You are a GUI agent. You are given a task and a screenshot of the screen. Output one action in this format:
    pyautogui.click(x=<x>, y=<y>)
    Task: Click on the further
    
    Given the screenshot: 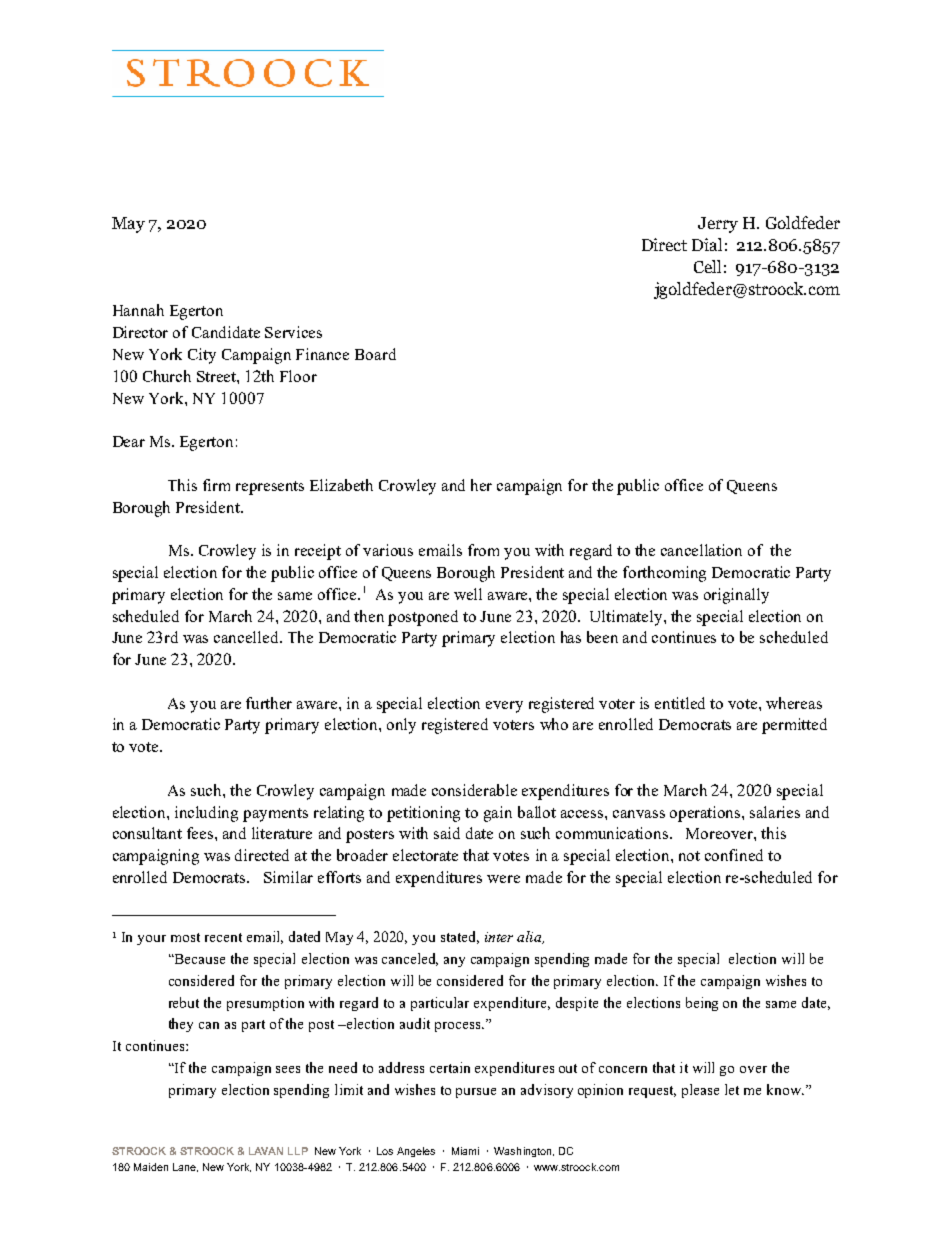 What is the action you would take?
    pyautogui.click(x=269, y=703)
